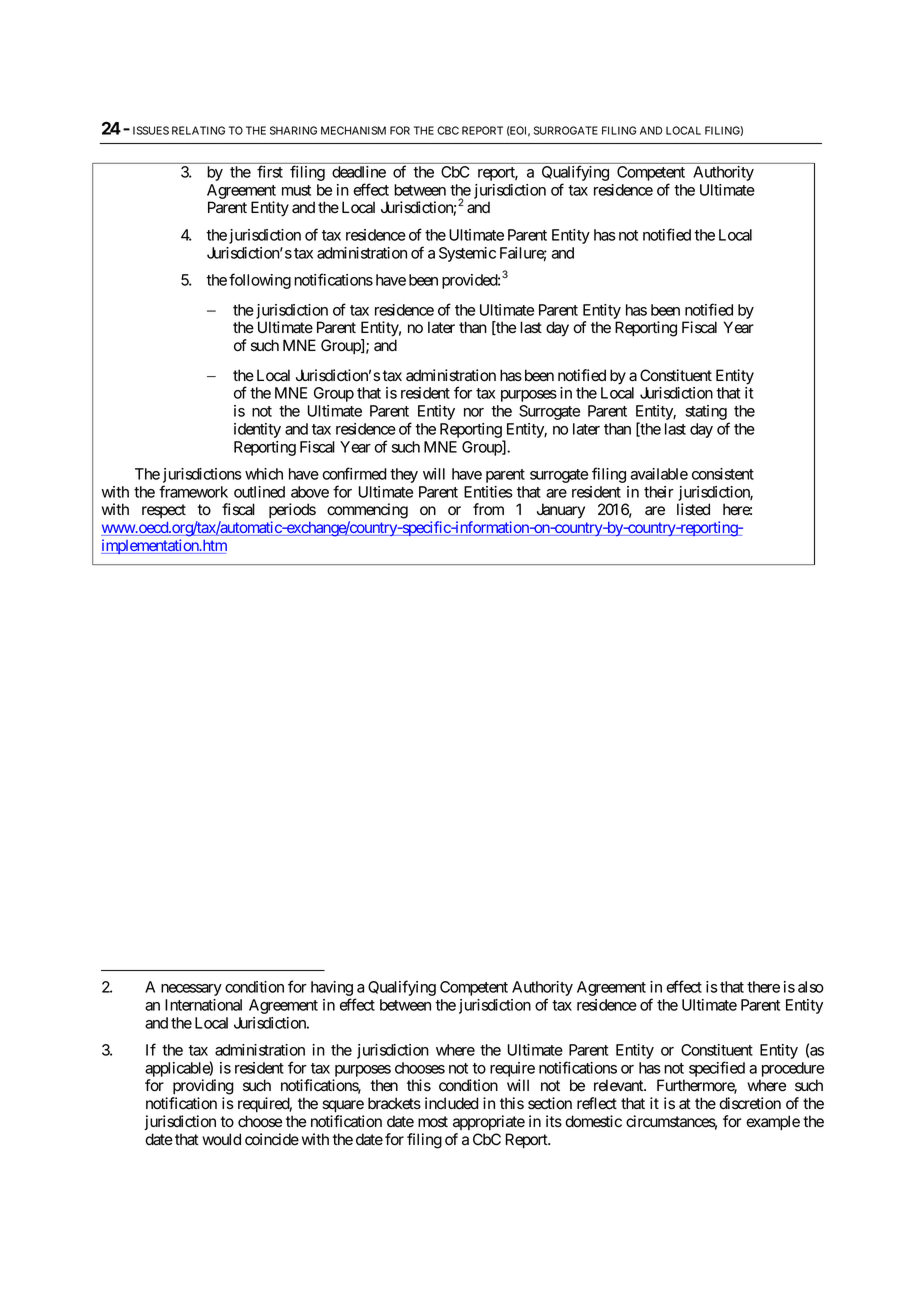 The image size is (924, 1308). I want to click on listed, so click(693, 509).
